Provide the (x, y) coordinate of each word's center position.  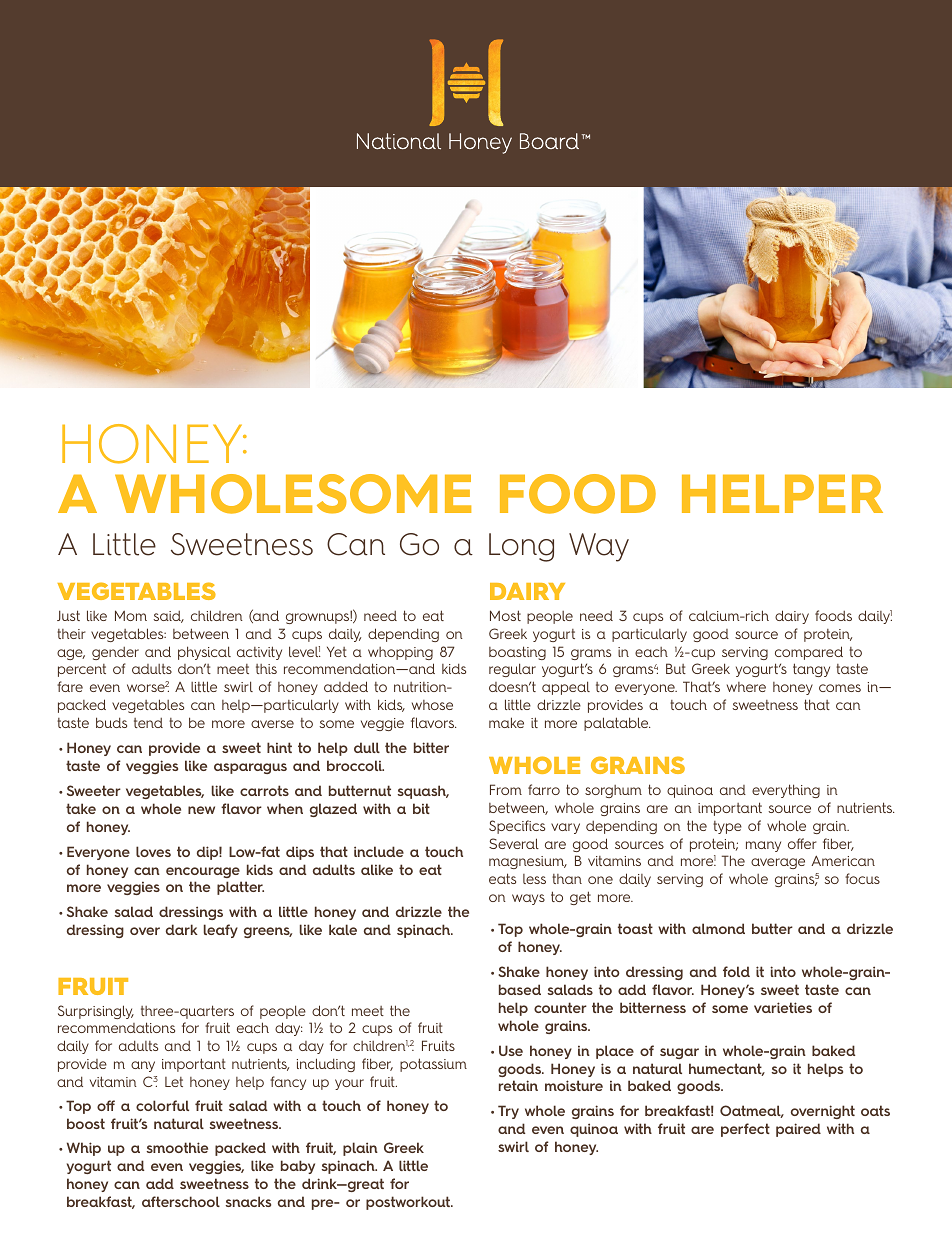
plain (360, 1149)
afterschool (181, 1201)
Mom (131, 615)
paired (798, 1130)
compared (809, 653)
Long (521, 547)
